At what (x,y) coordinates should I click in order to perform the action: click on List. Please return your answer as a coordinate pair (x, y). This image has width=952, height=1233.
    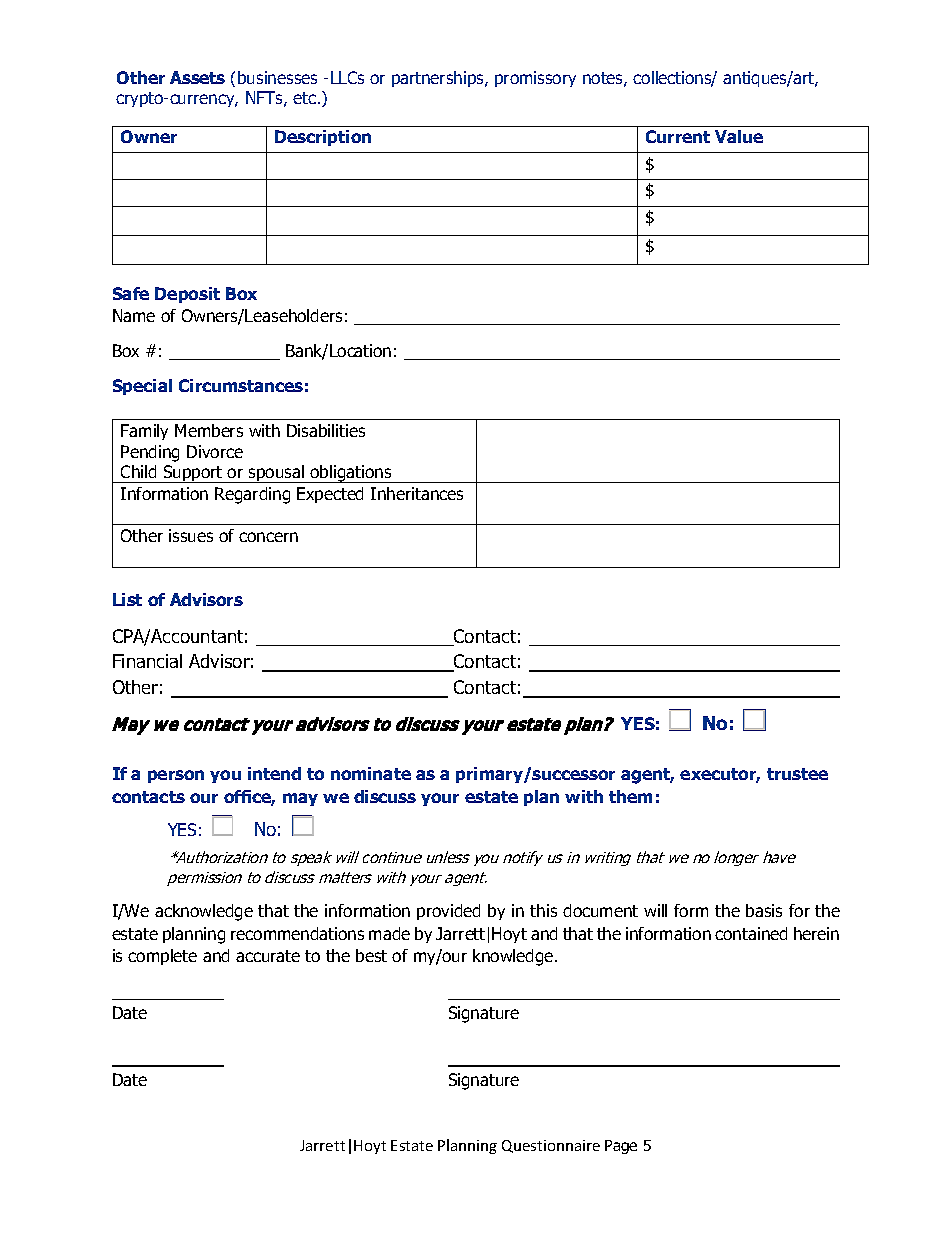
    Looking at the image, I should click on (127, 599).
